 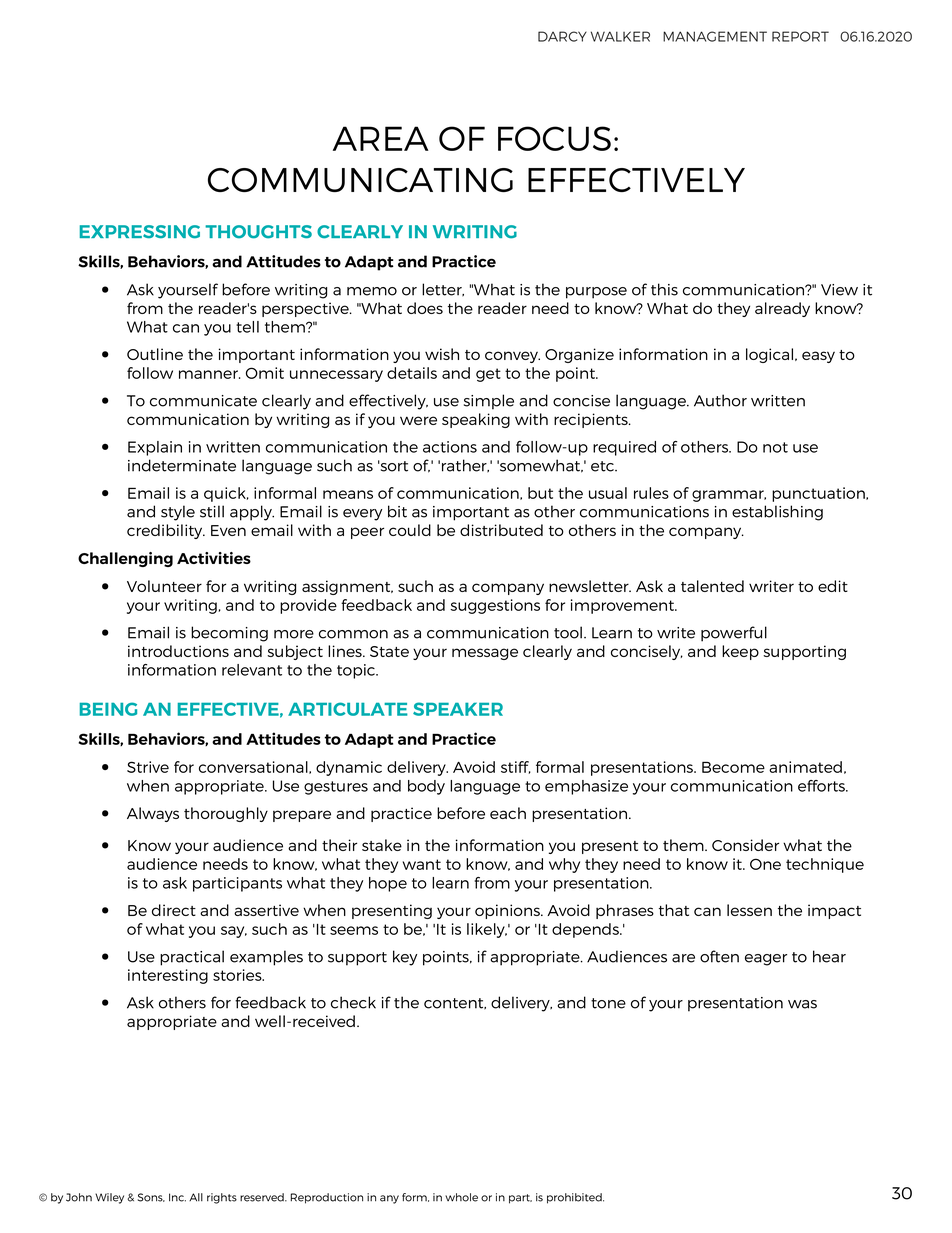 I want to click on Volunteer, so click(x=164, y=586).
